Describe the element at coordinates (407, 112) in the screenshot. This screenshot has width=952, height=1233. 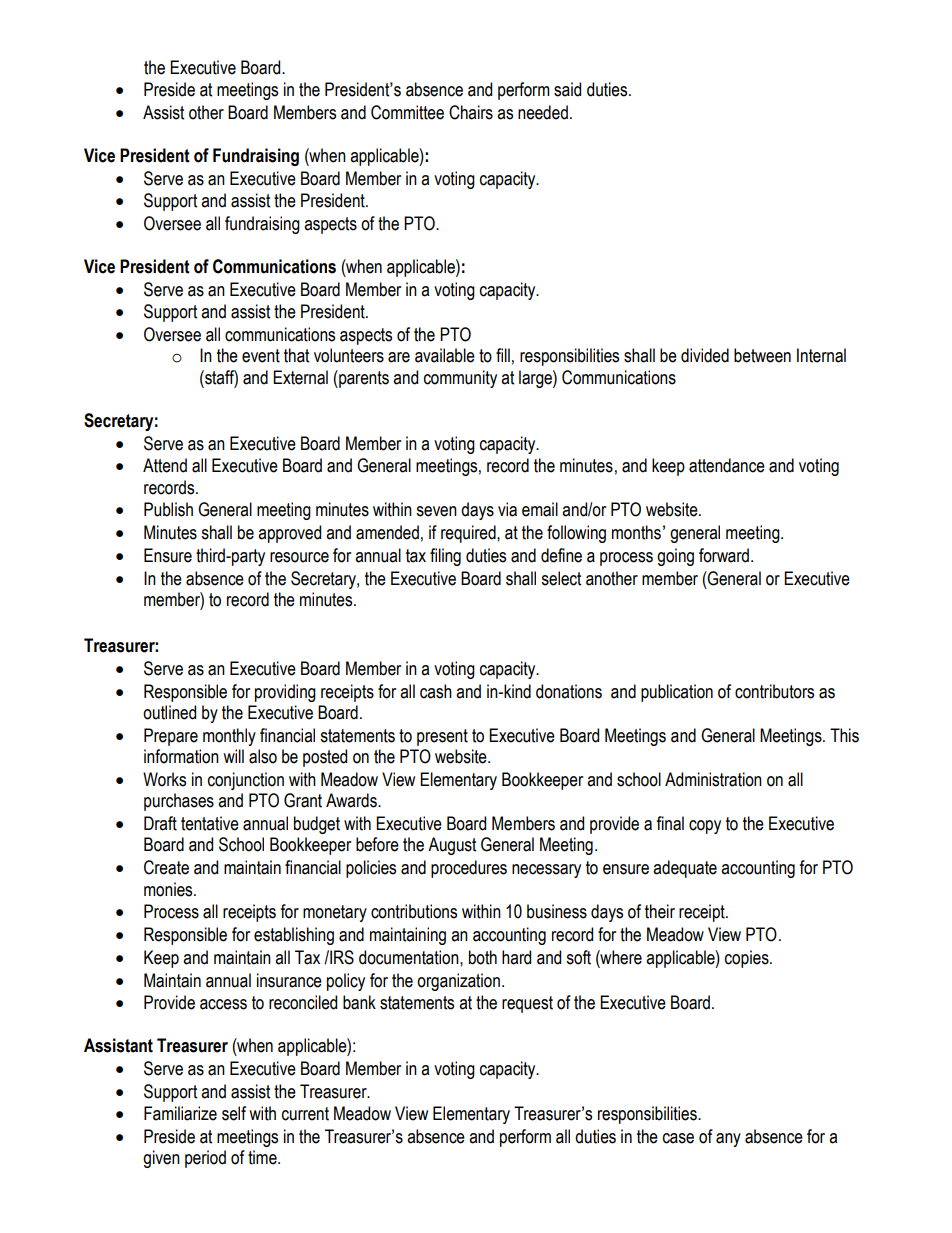
I see `Committee` at that location.
